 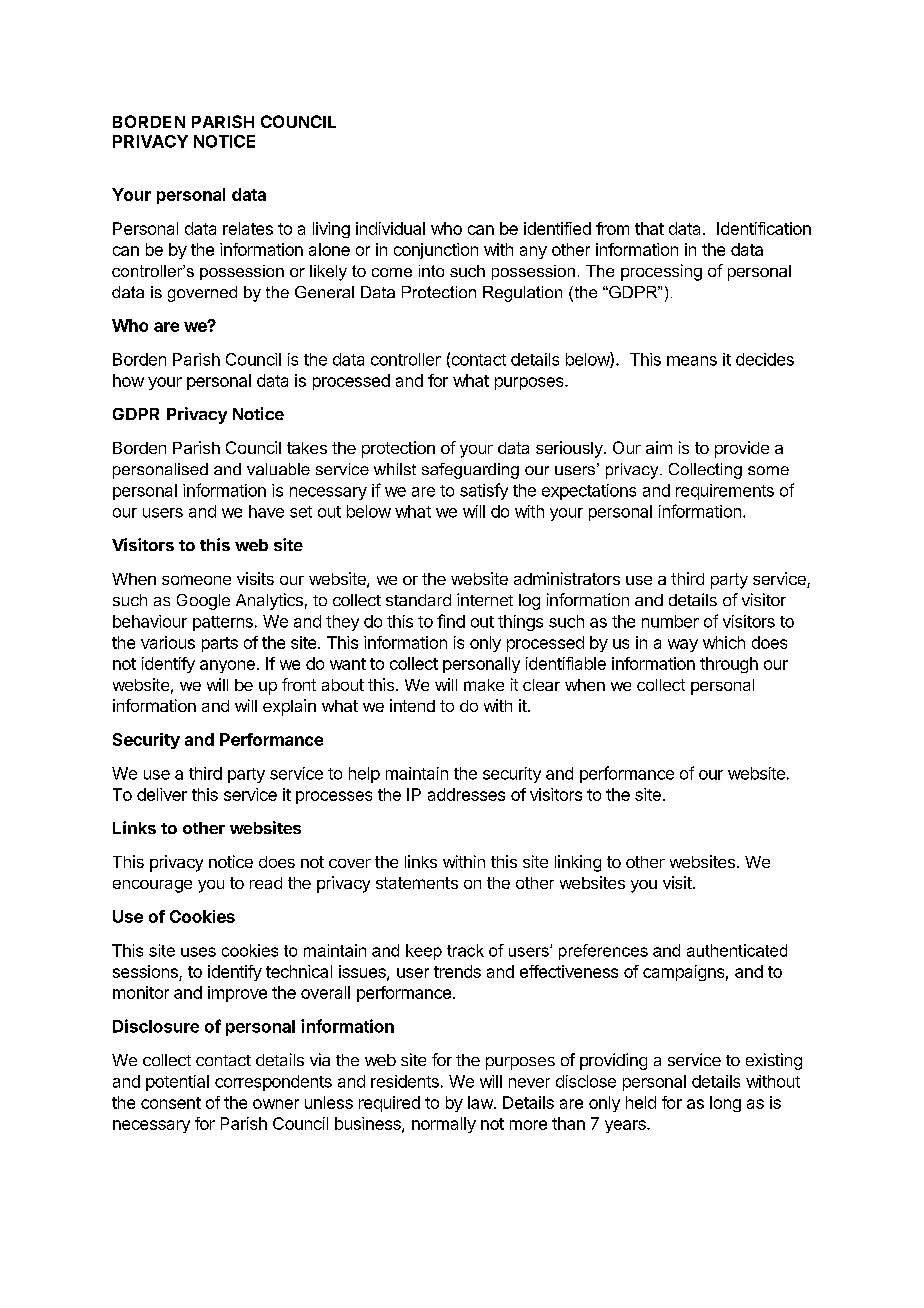 What do you see at coordinates (729, 665) in the screenshot?
I see `through` at bounding box center [729, 665].
